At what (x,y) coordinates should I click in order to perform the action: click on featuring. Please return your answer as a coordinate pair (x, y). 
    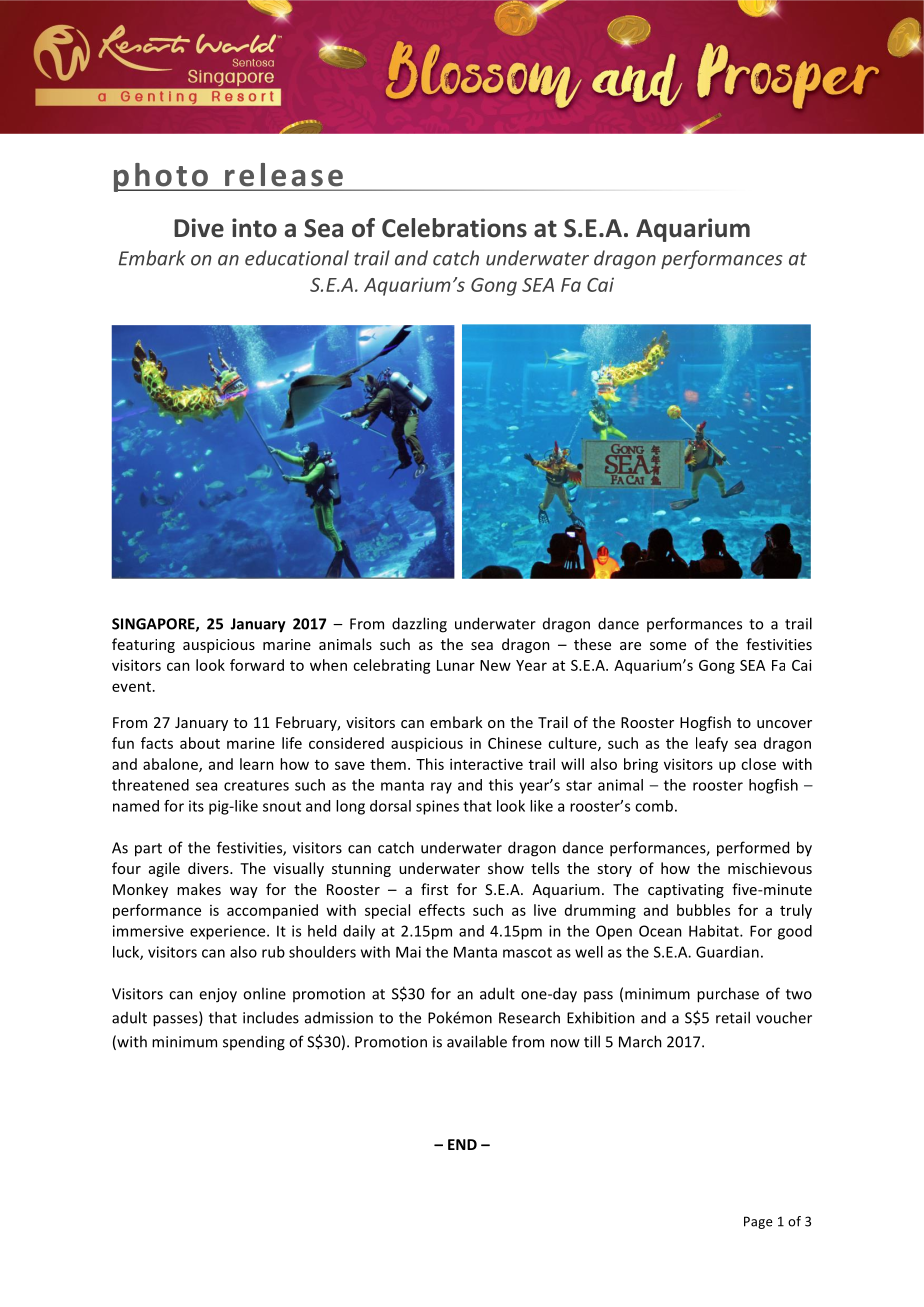
    Looking at the image, I should click on (143, 645).
